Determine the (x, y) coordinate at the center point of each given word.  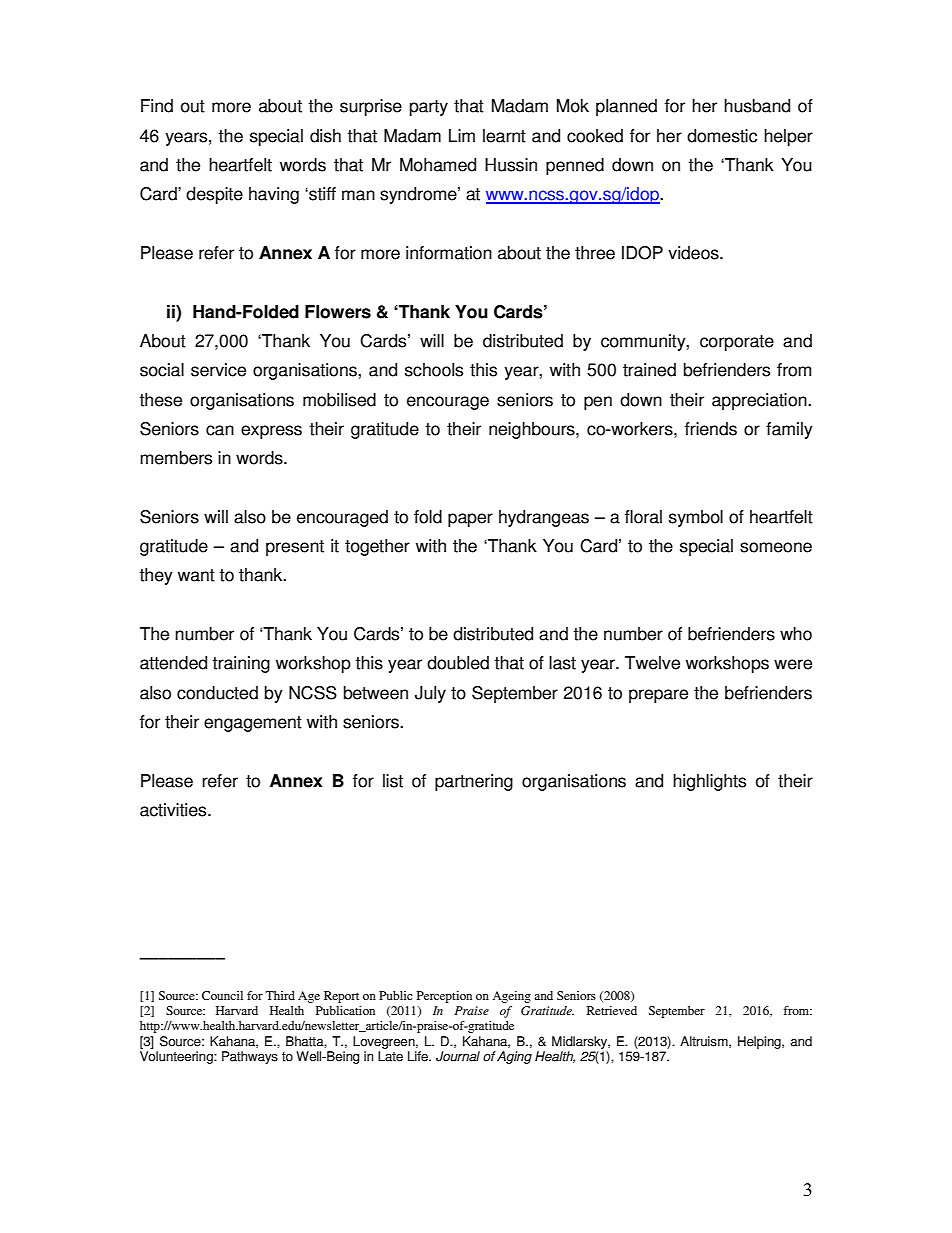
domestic (722, 136)
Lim (462, 135)
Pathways (250, 1057)
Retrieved (612, 1010)
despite (214, 195)
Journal (458, 1056)
